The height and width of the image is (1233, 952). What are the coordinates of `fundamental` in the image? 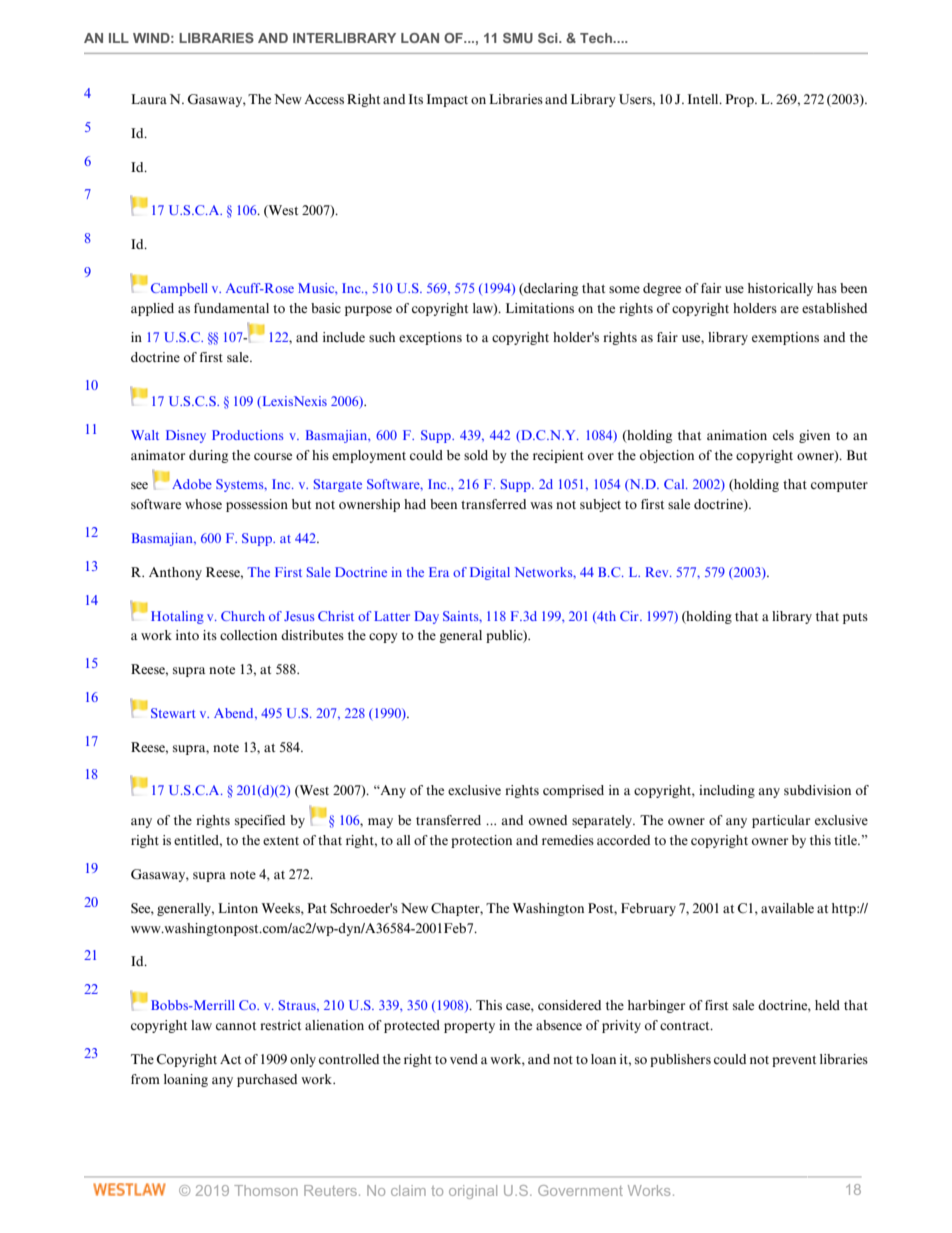 It's located at (231, 308).
